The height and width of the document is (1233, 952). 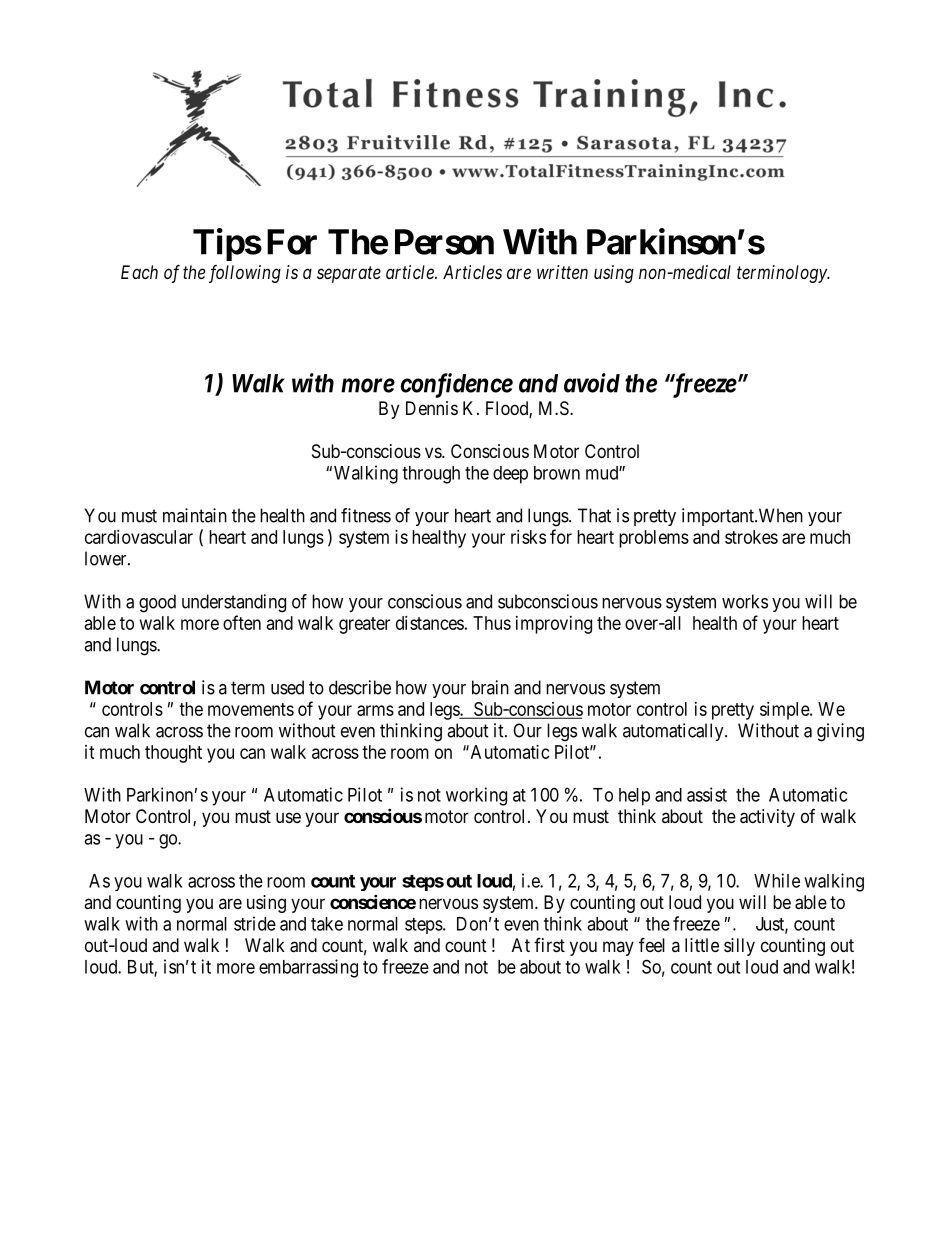 I want to click on strokes, so click(x=751, y=537).
